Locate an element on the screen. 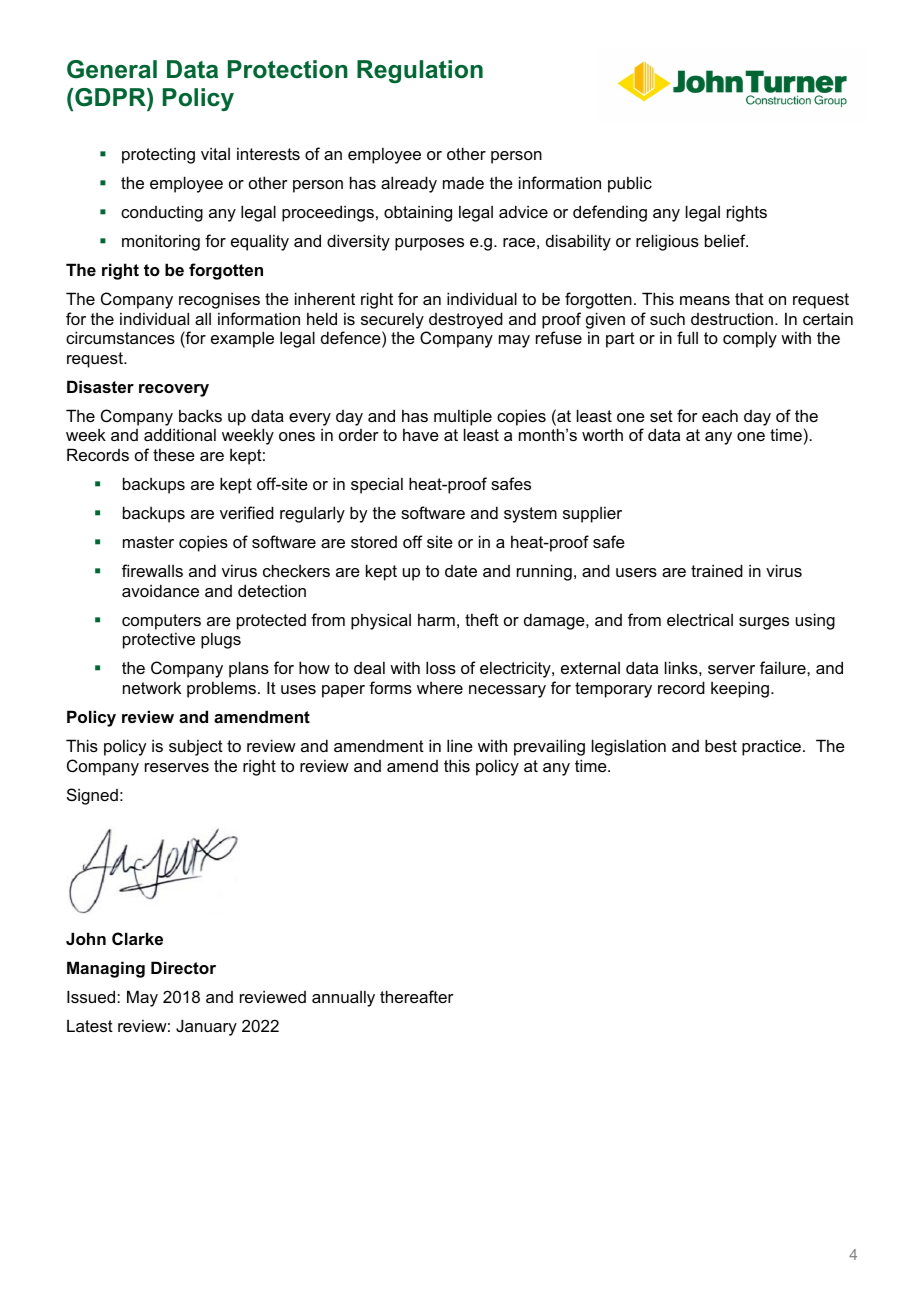 Image resolution: width=924 pixels, height=1308 pixels. recognises is located at coordinates (219, 300).
